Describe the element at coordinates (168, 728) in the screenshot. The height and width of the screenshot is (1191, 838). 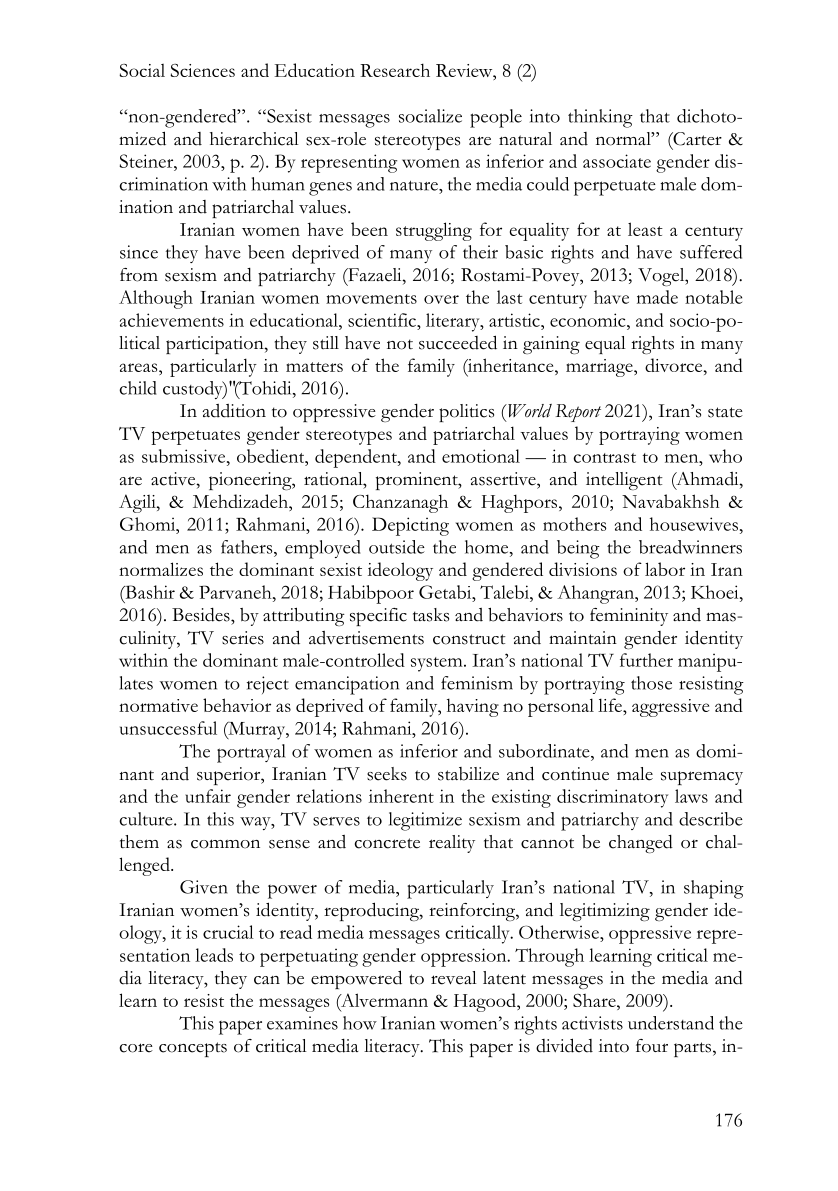
I see `unsuccessful` at that location.
